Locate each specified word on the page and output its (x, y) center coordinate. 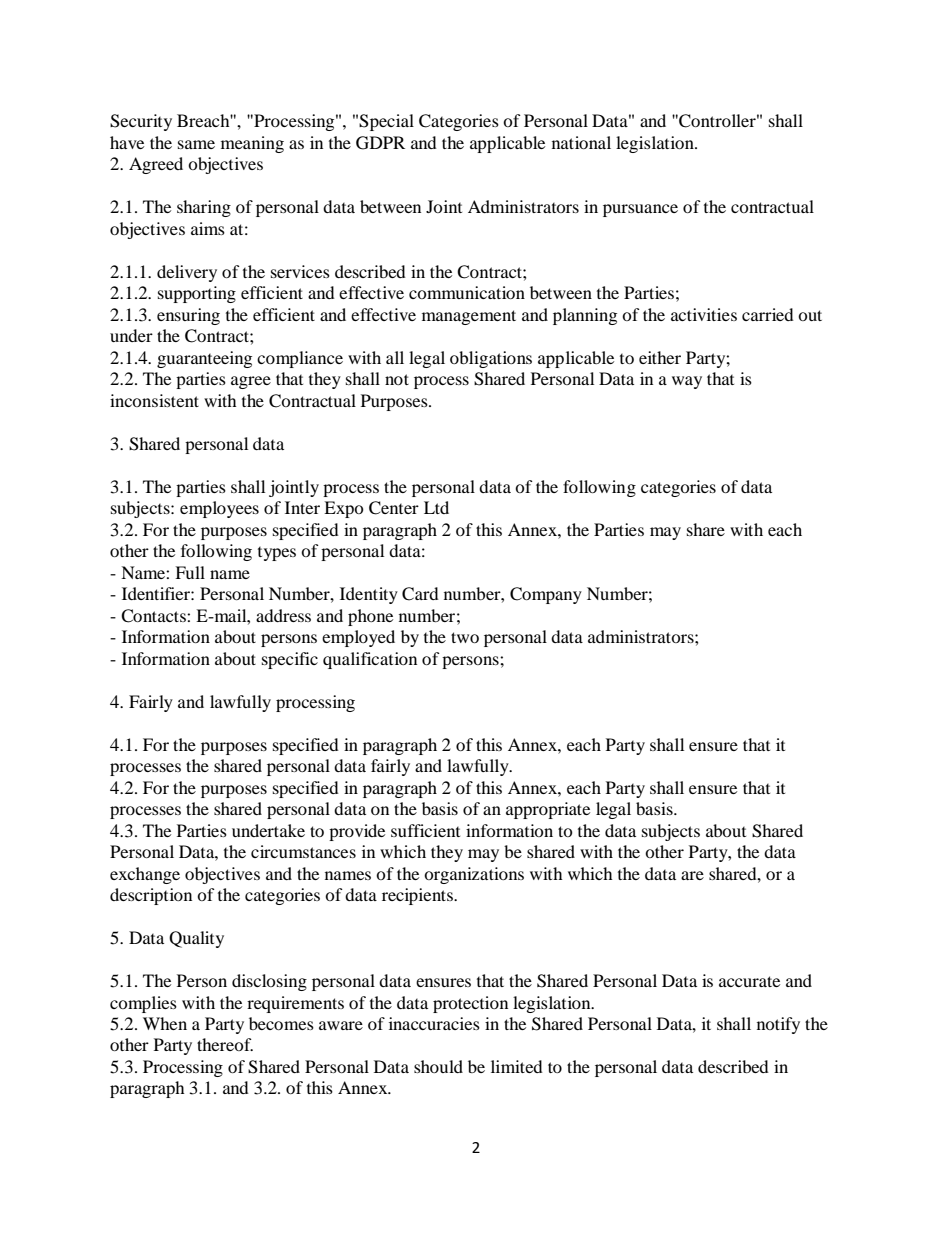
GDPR (380, 143)
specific (290, 660)
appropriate (548, 810)
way (687, 382)
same (196, 144)
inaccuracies (434, 1023)
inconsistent (154, 400)
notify (778, 1025)
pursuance (640, 210)
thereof (225, 1044)
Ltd (436, 507)
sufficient (425, 830)
